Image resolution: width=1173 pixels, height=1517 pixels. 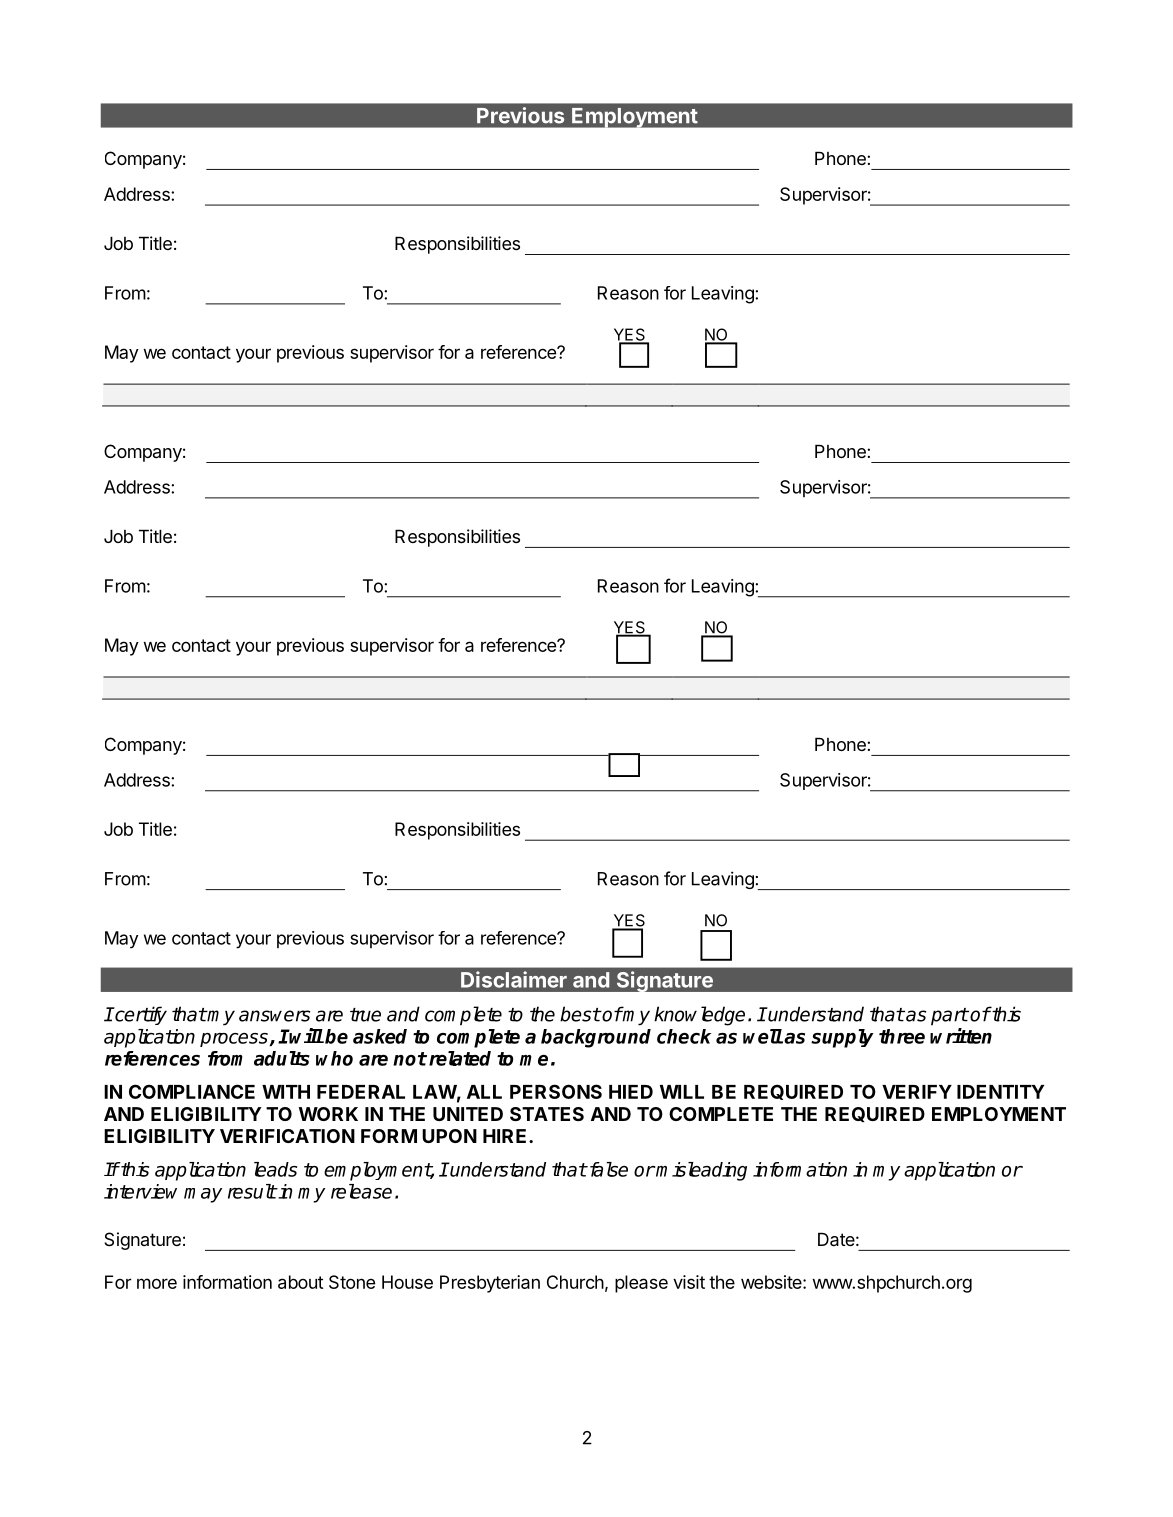 I want to click on about, so click(x=300, y=1282).
